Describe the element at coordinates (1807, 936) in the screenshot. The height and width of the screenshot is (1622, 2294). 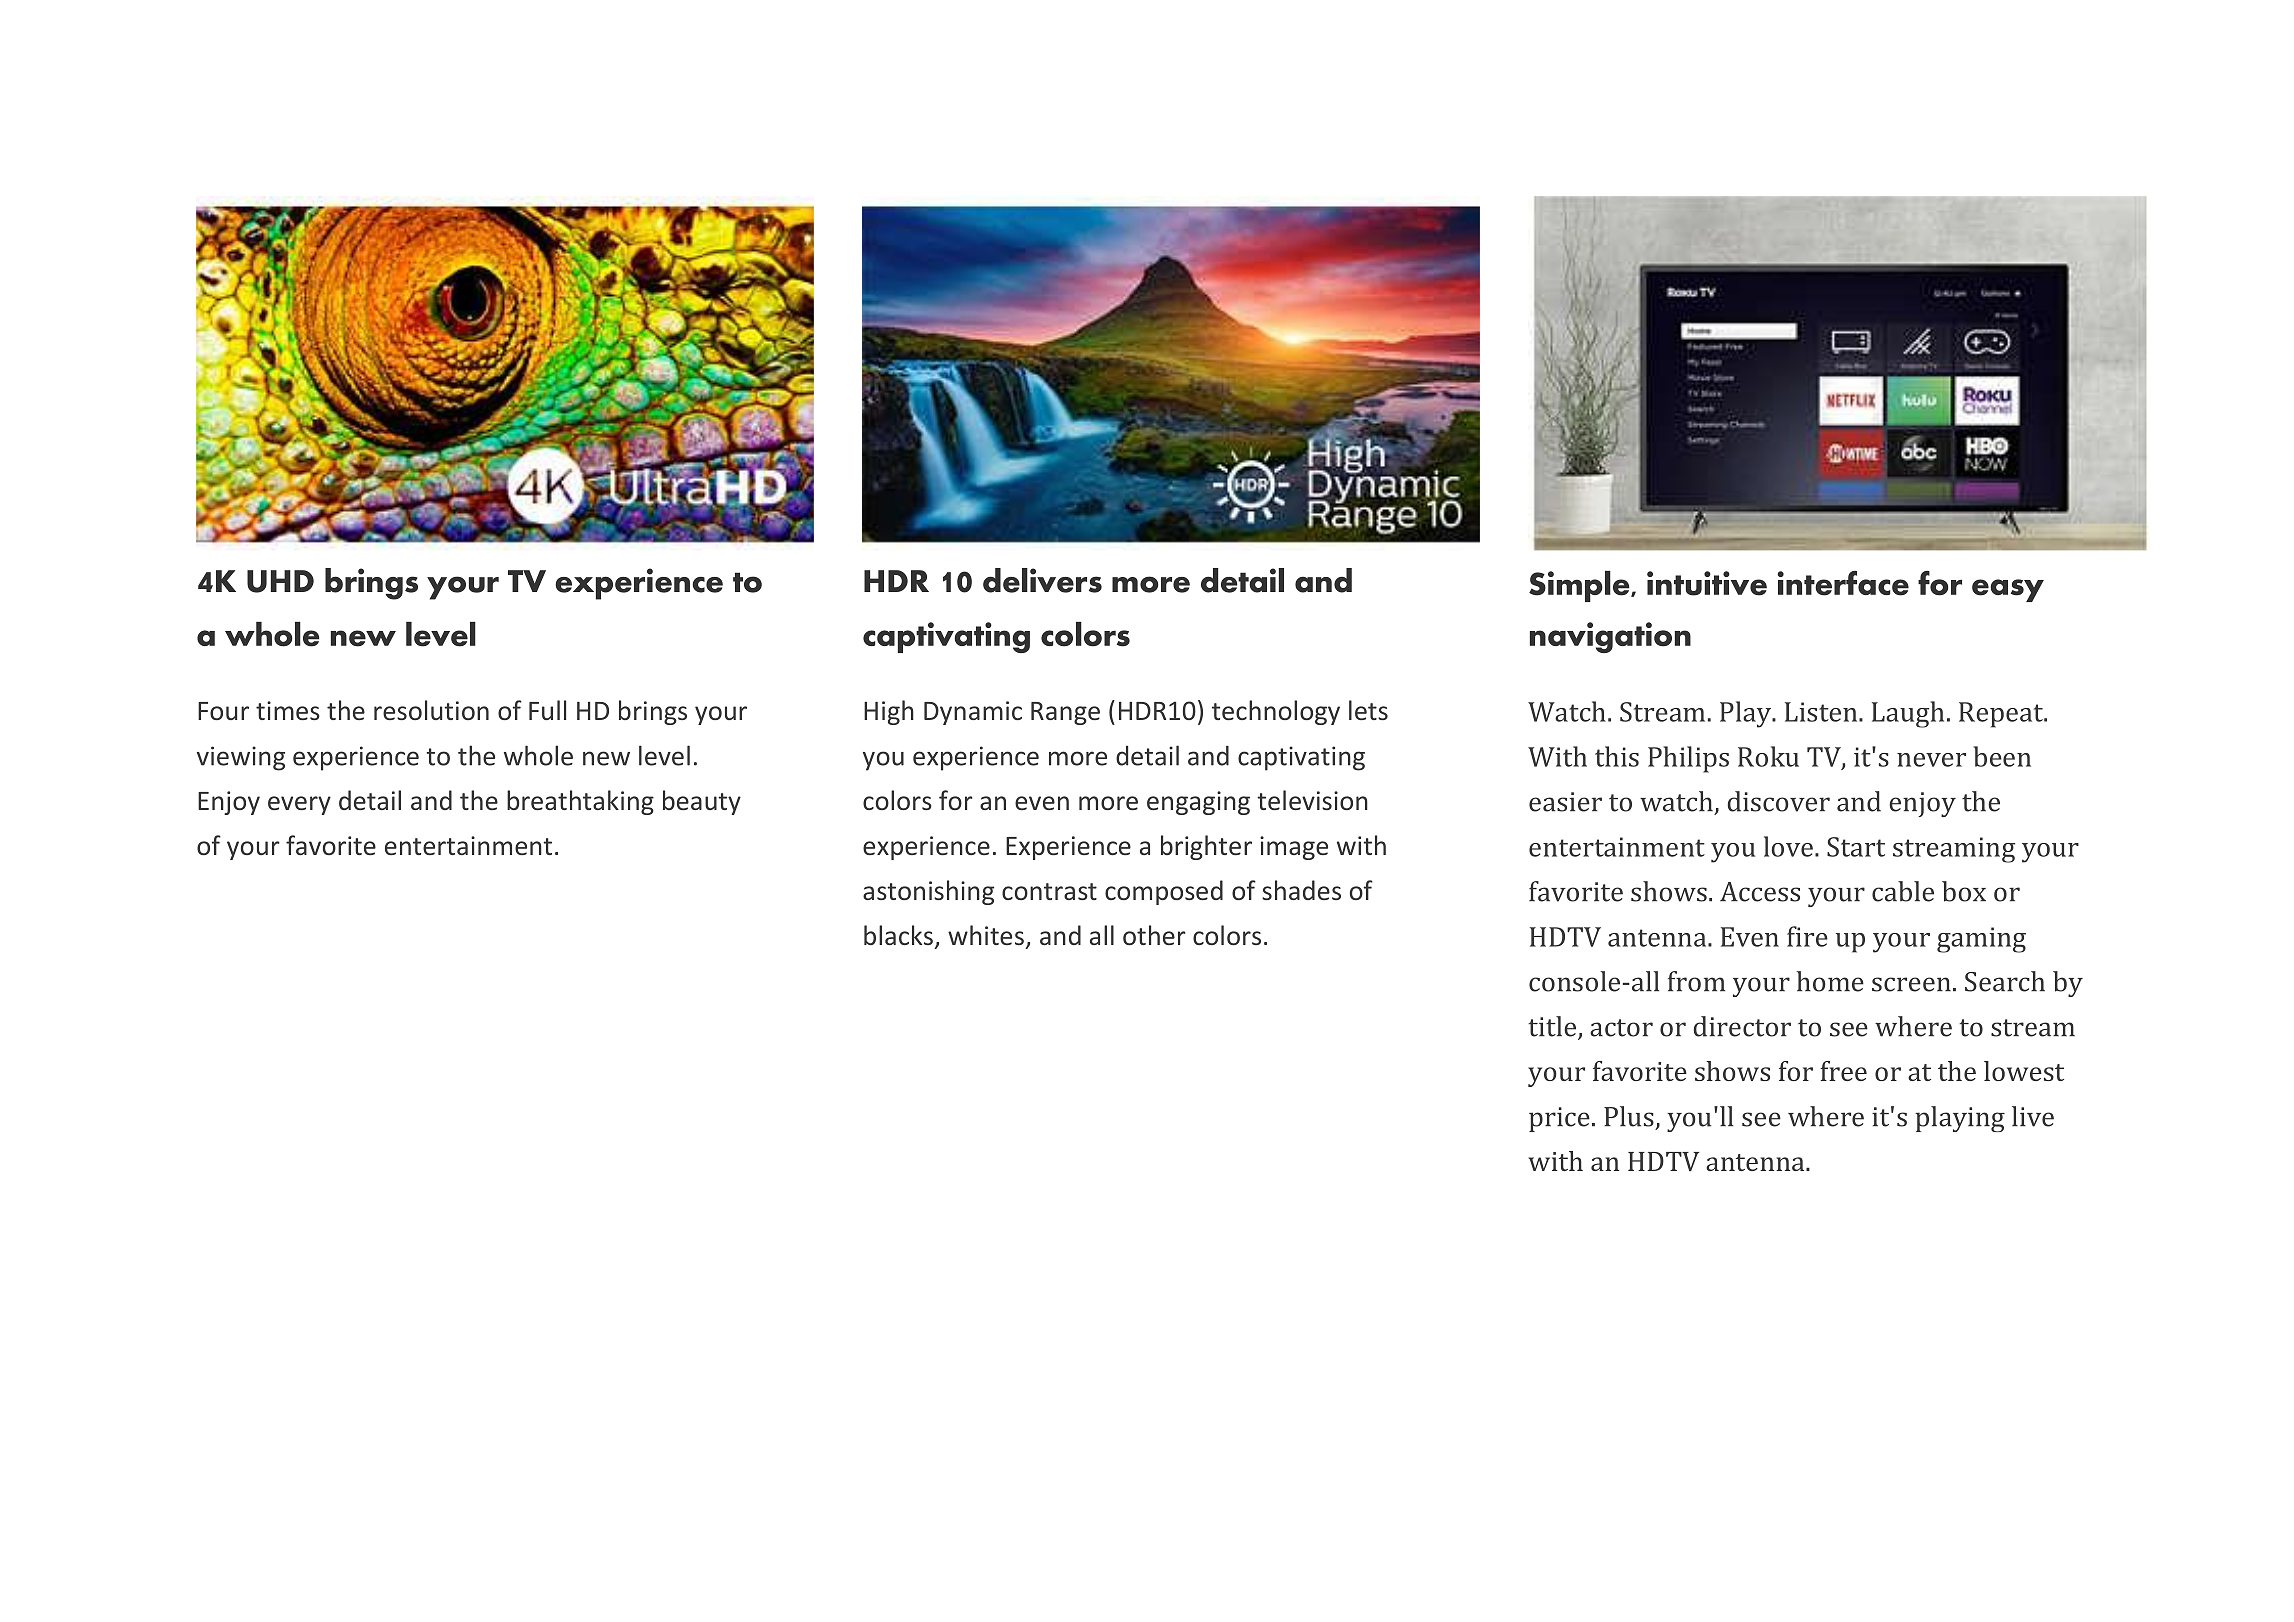
I see `fire` at that location.
